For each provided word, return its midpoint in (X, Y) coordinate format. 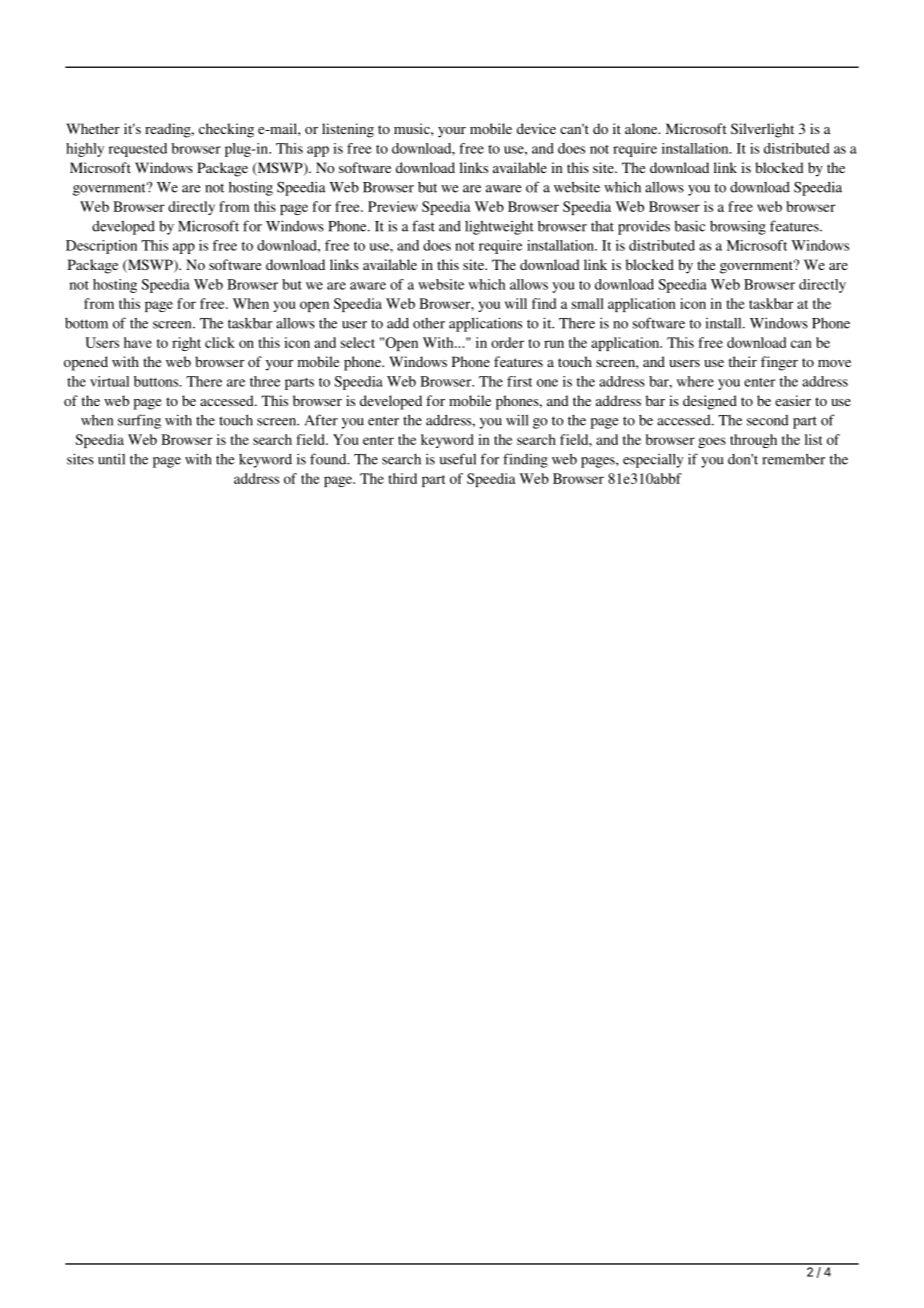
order (507, 342)
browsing (738, 227)
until (111, 459)
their (743, 361)
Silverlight (762, 130)
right (186, 344)
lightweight (499, 227)
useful (458, 459)
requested (138, 150)
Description (101, 247)
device (536, 128)
